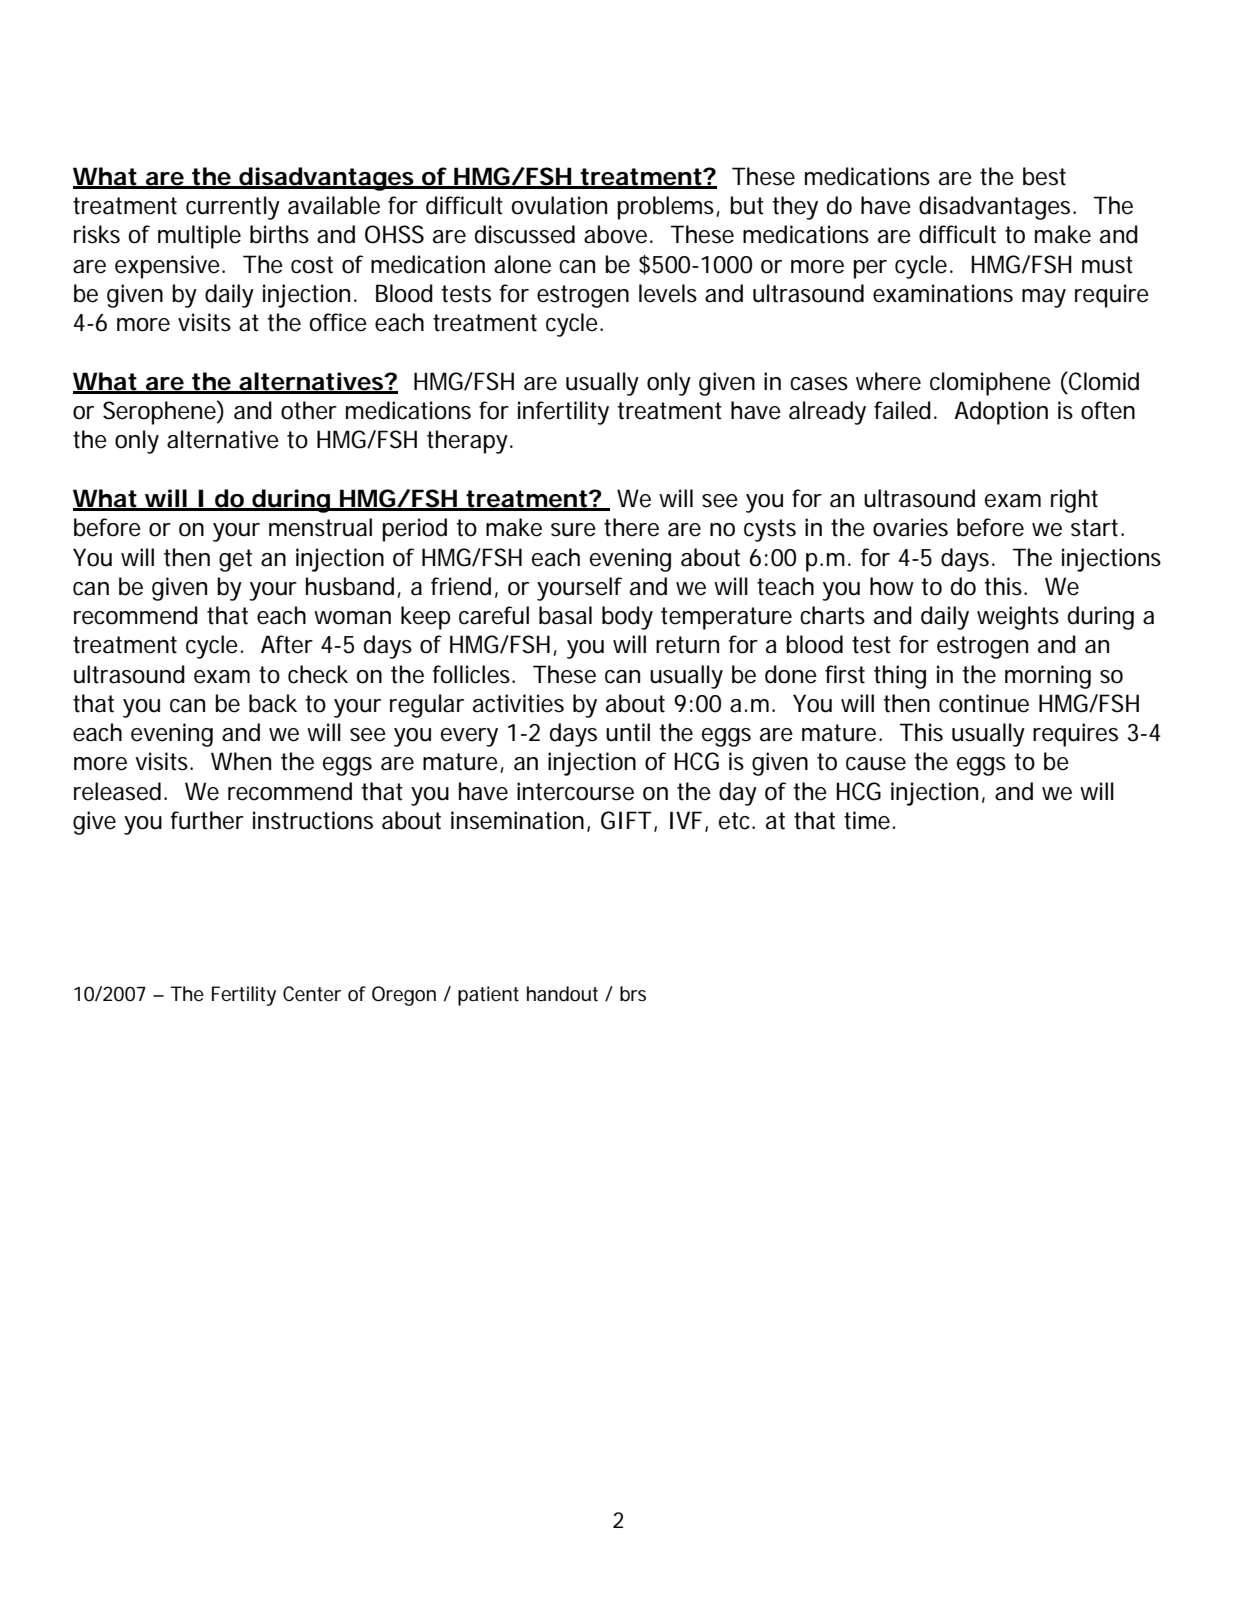 The height and width of the screenshot is (1601, 1237). What do you see at coordinates (233, 208) in the screenshot?
I see `currently` at bounding box center [233, 208].
